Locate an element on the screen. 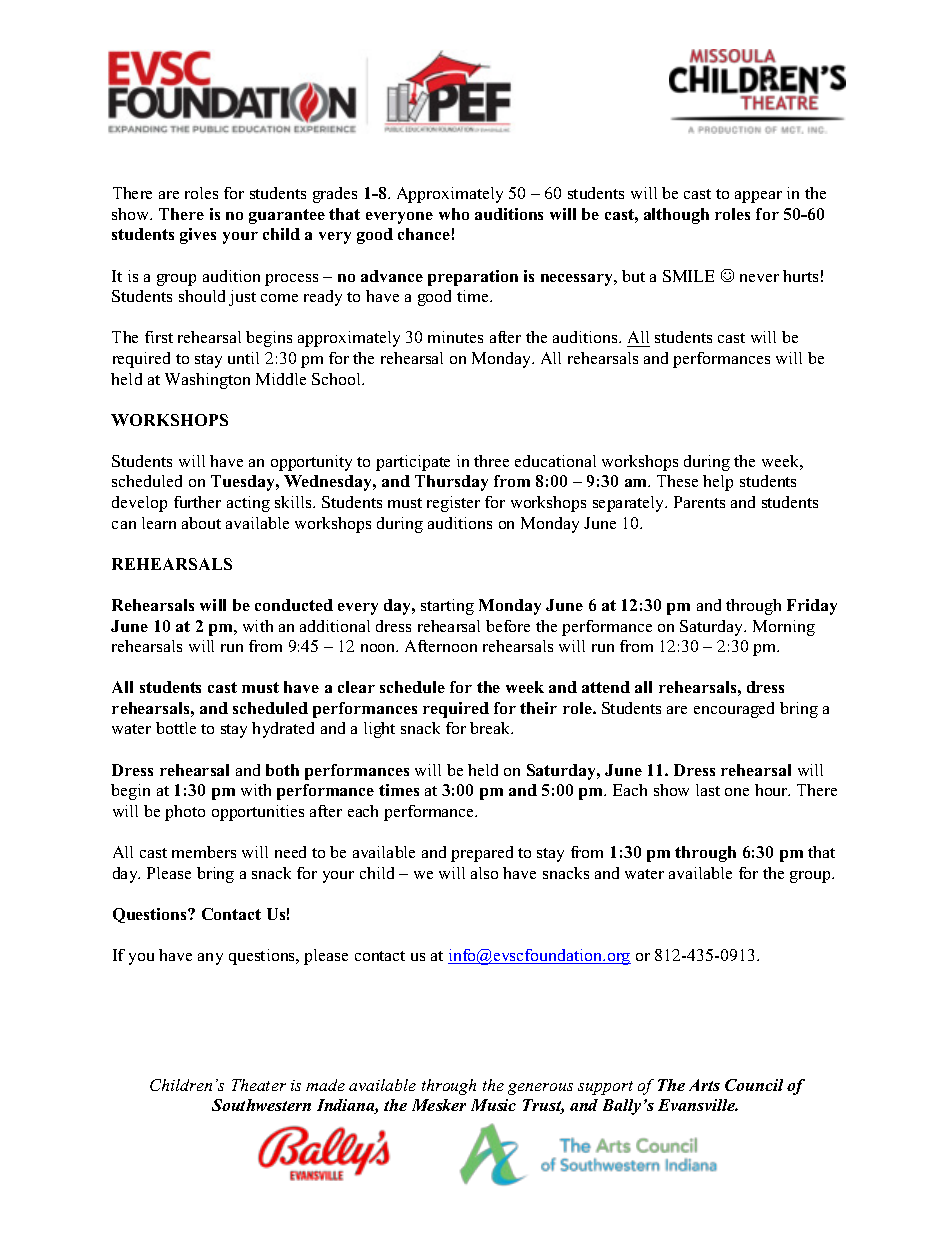 The height and width of the screenshot is (1233, 952). appear is located at coordinates (758, 197).
